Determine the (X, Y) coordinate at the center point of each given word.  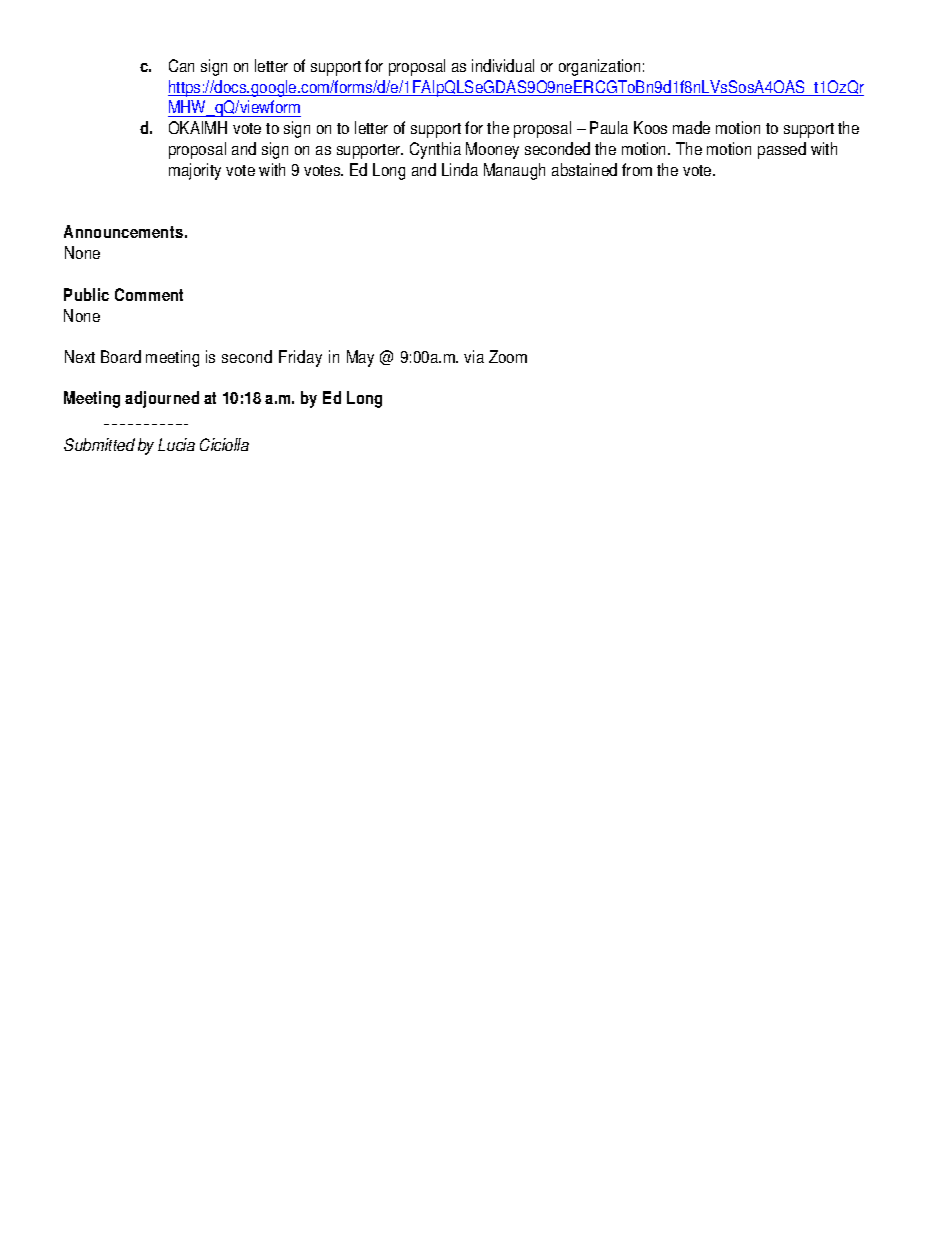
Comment (149, 294)
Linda (460, 169)
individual (503, 65)
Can (181, 65)
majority (195, 171)
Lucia (176, 444)
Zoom (508, 356)
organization (599, 67)
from (637, 169)
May (360, 358)
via (474, 356)
